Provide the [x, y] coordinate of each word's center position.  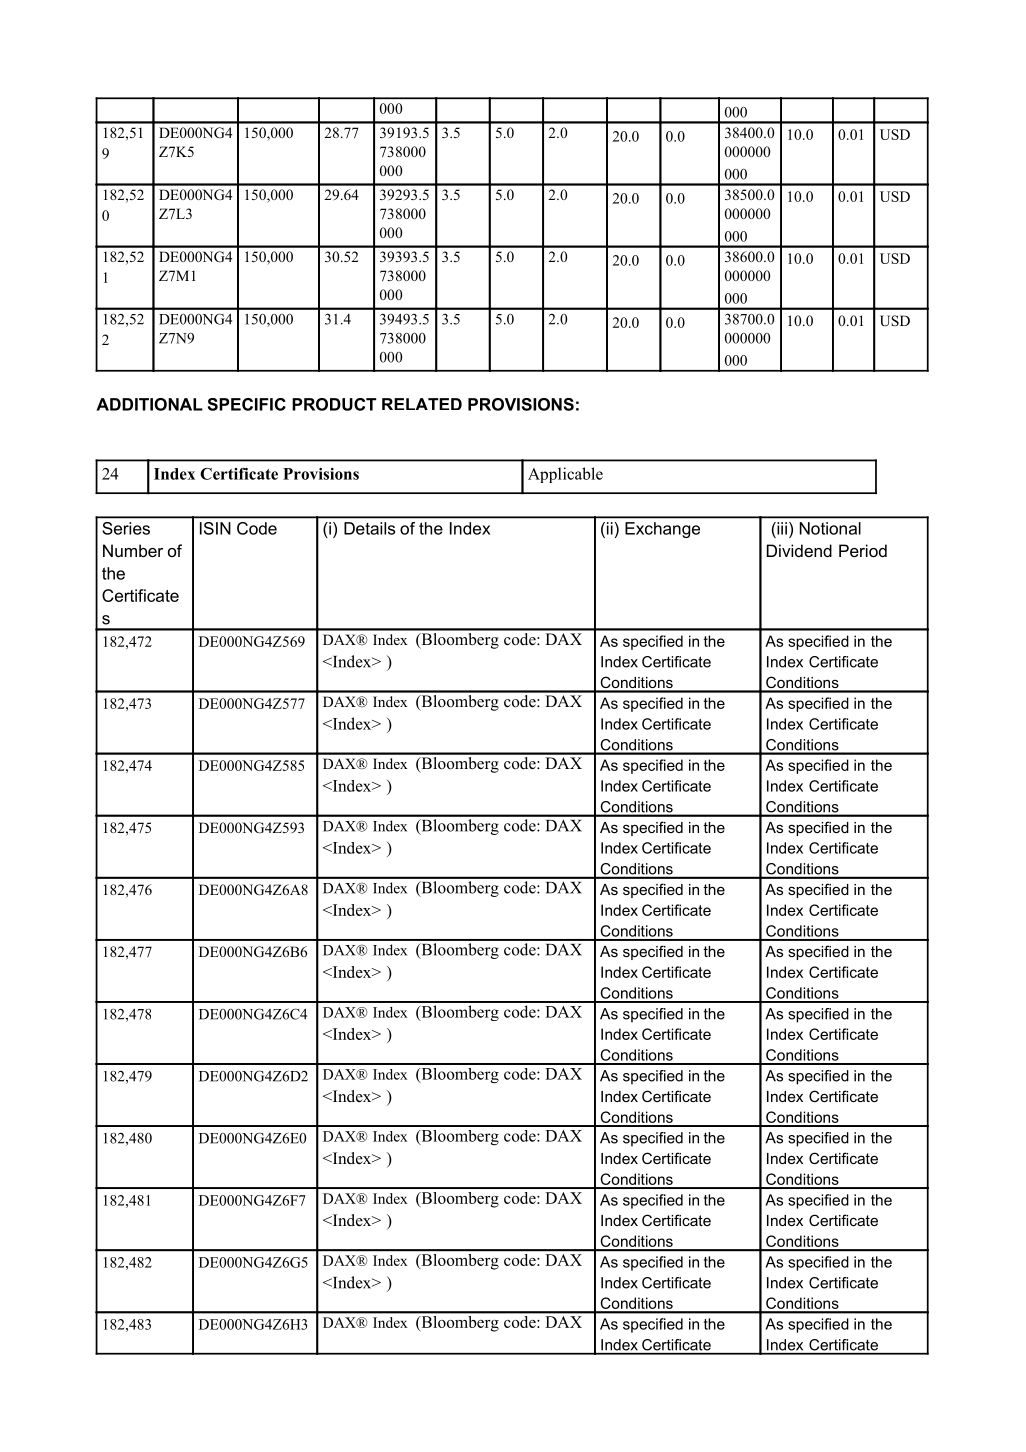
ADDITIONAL [149, 404]
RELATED [422, 404]
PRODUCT [334, 404]
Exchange [662, 530]
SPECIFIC [247, 404]
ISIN [215, 528]
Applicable [565, 475]
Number [133, 550]
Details [369, 528]
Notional [830, 528]
